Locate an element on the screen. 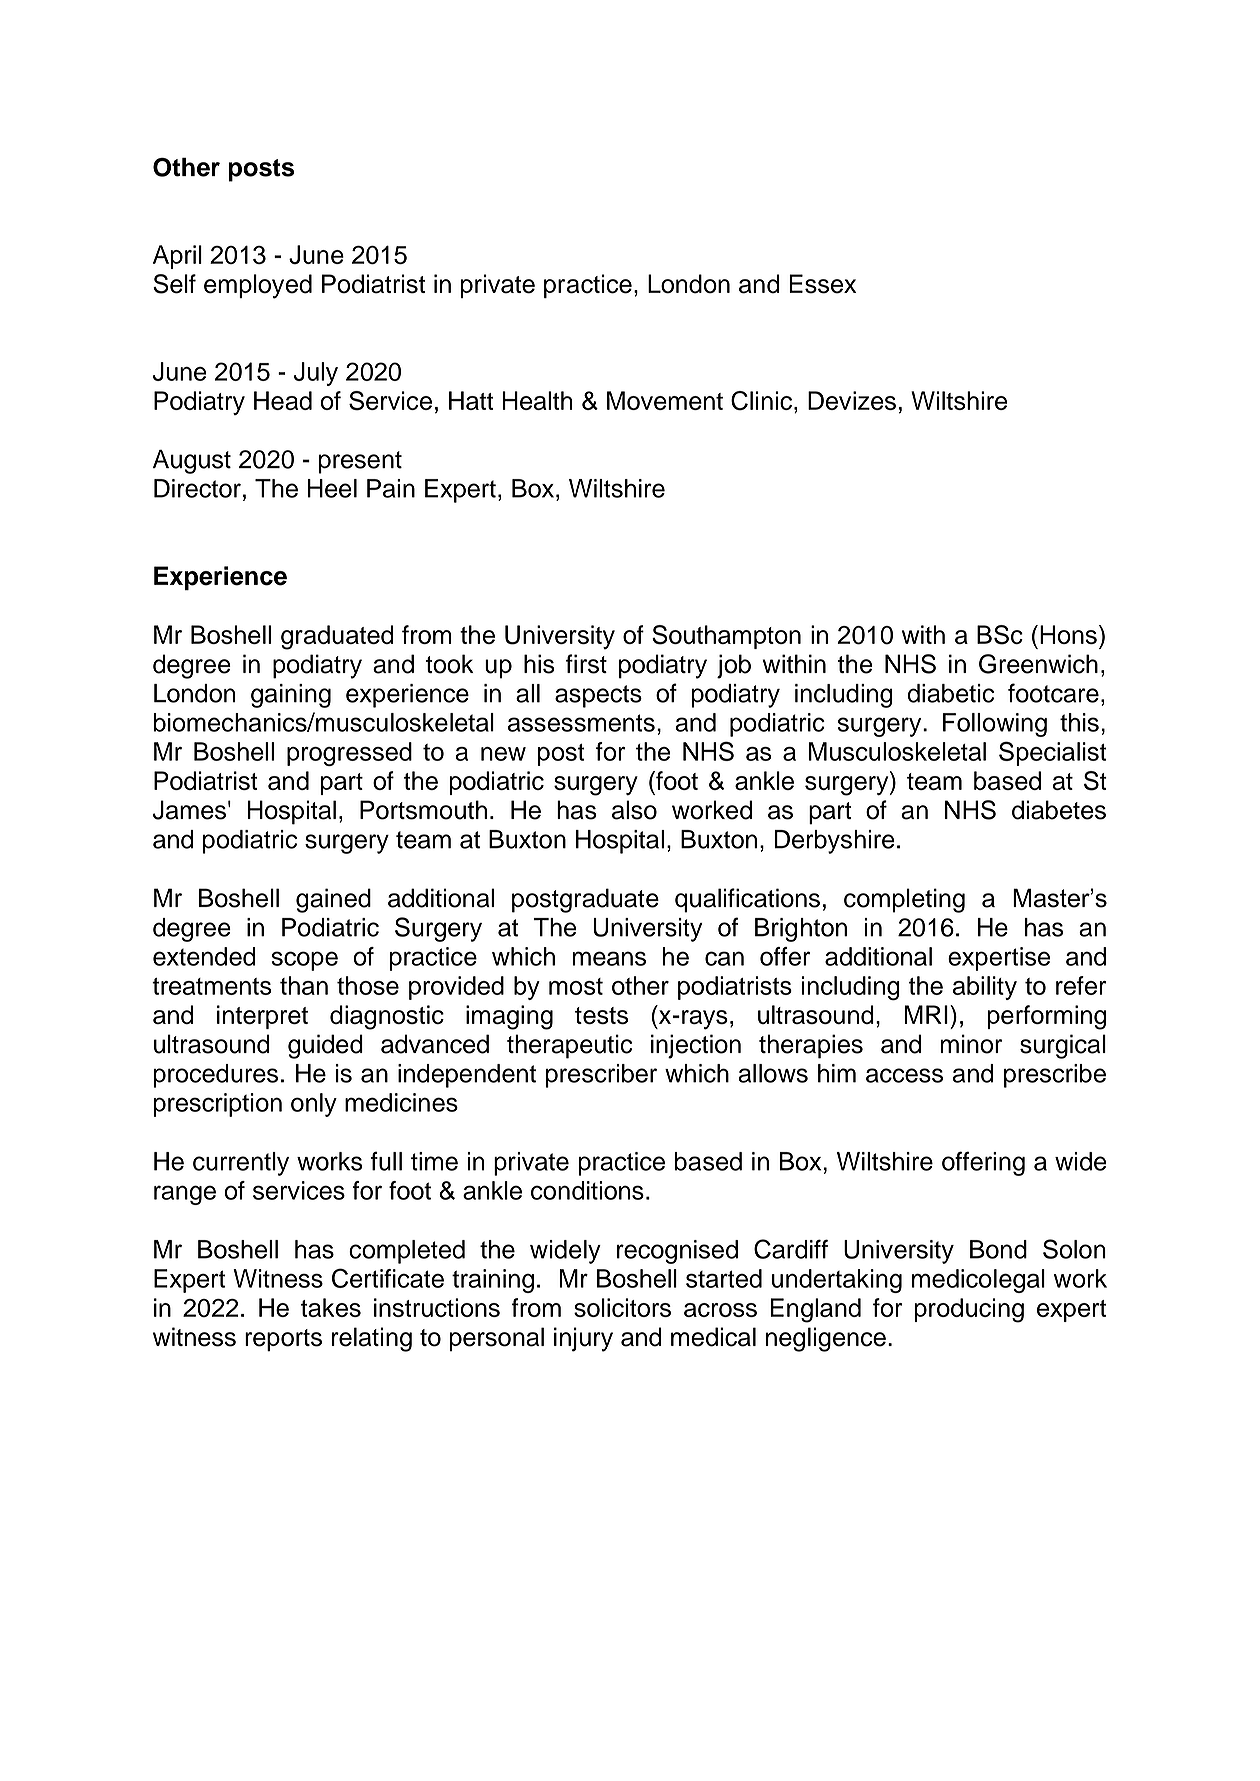 The width and height of the screenshot is (1260, 1781). guided is located at coordinates (325, 1046).
